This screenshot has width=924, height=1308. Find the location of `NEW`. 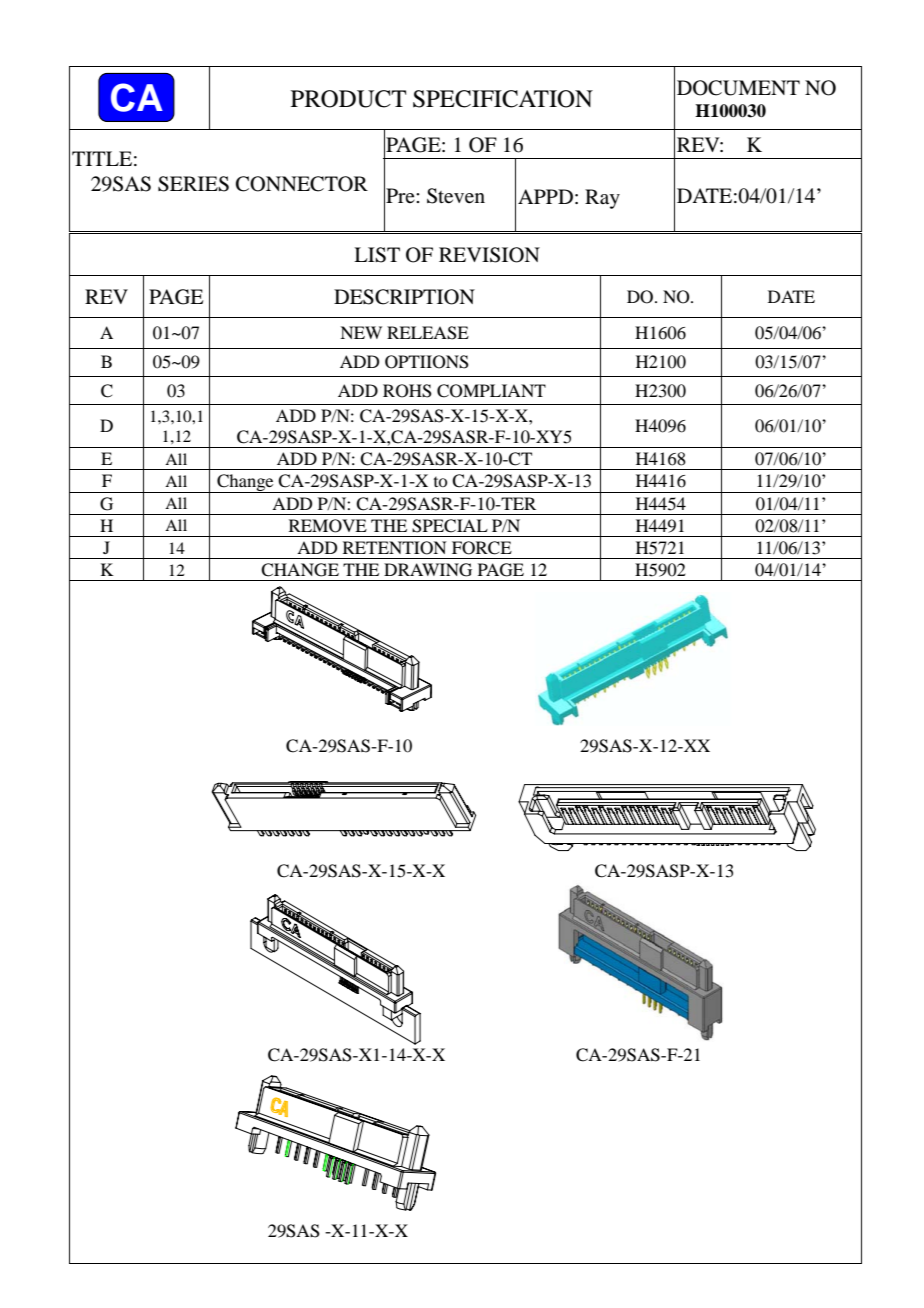

NEW is located at coordinates (361, 332).
